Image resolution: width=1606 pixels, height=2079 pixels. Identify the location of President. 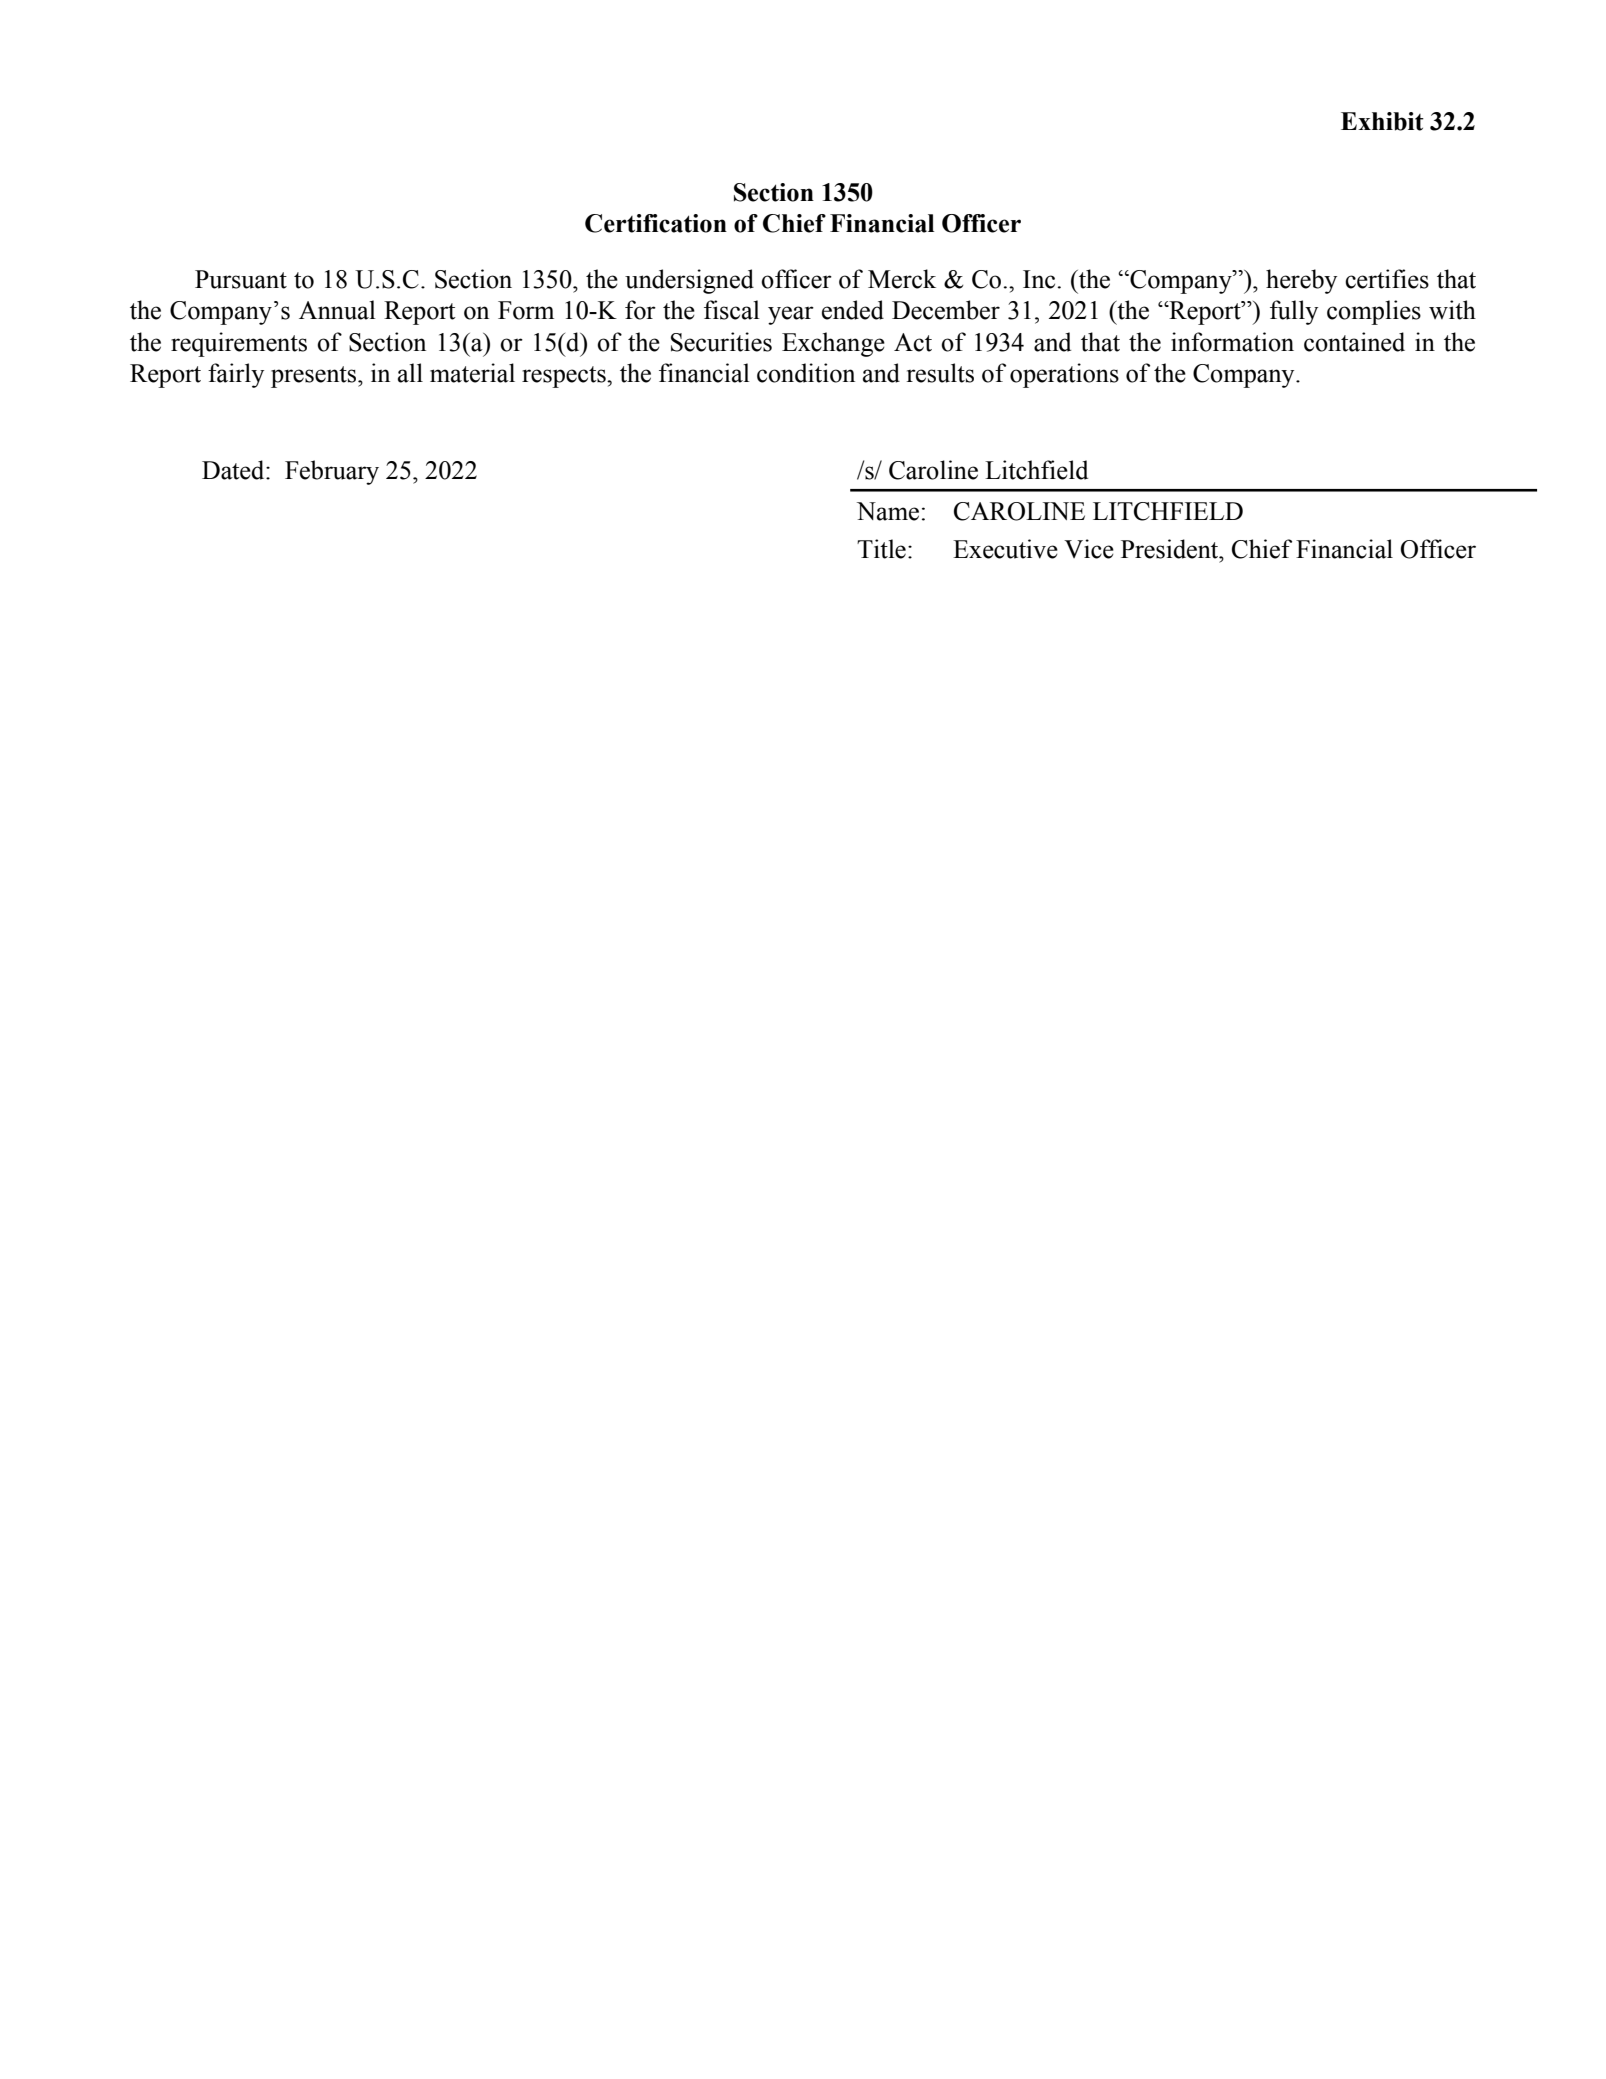
(1171, 549).
